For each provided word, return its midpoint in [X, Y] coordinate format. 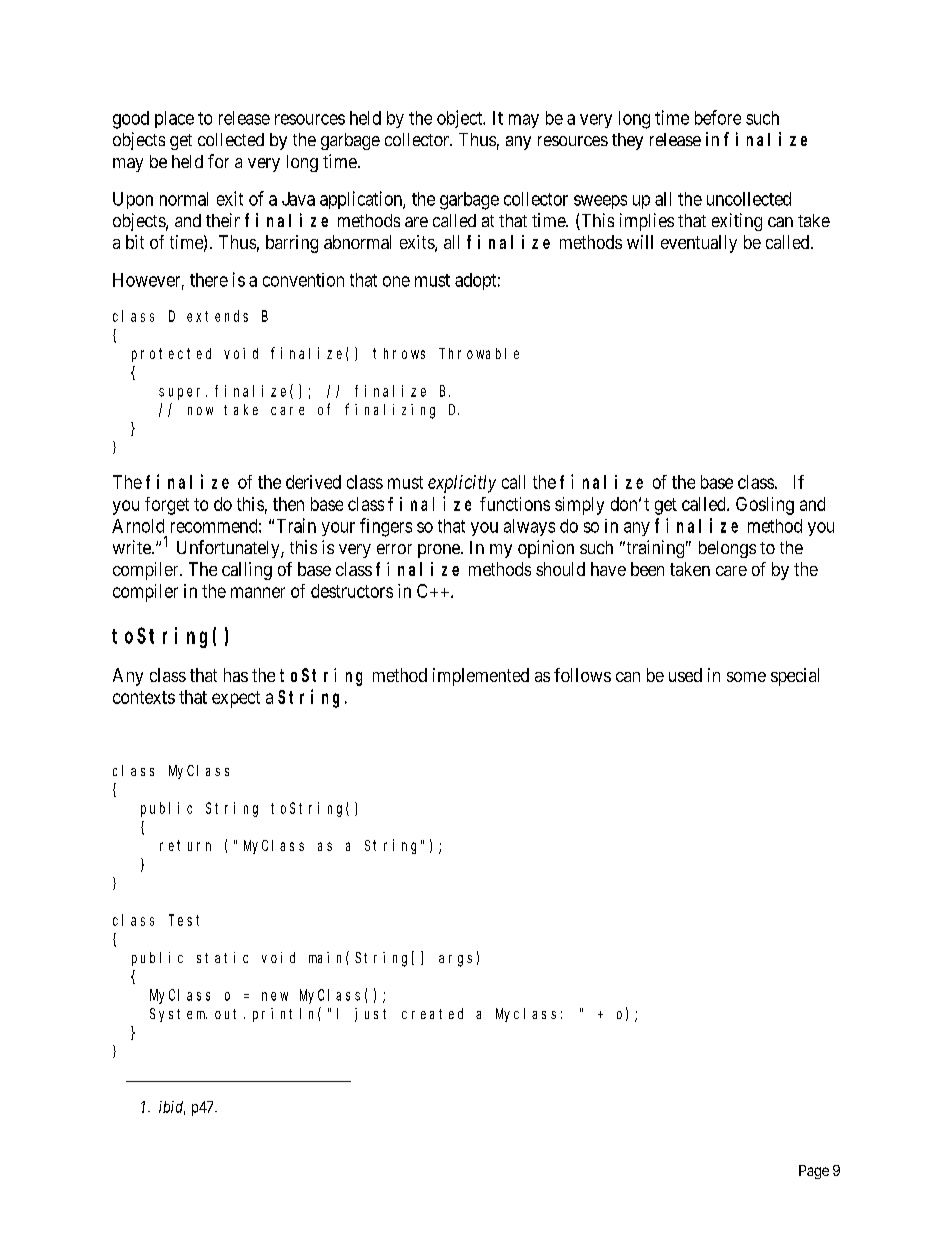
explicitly [462, 484]
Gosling [765, 506]
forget [167, 506]
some [746, 677]
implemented [481, 677]
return [185, 845]
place [174, 119]
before [718, 117]
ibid [172, 1108]
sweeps [600, 202]
